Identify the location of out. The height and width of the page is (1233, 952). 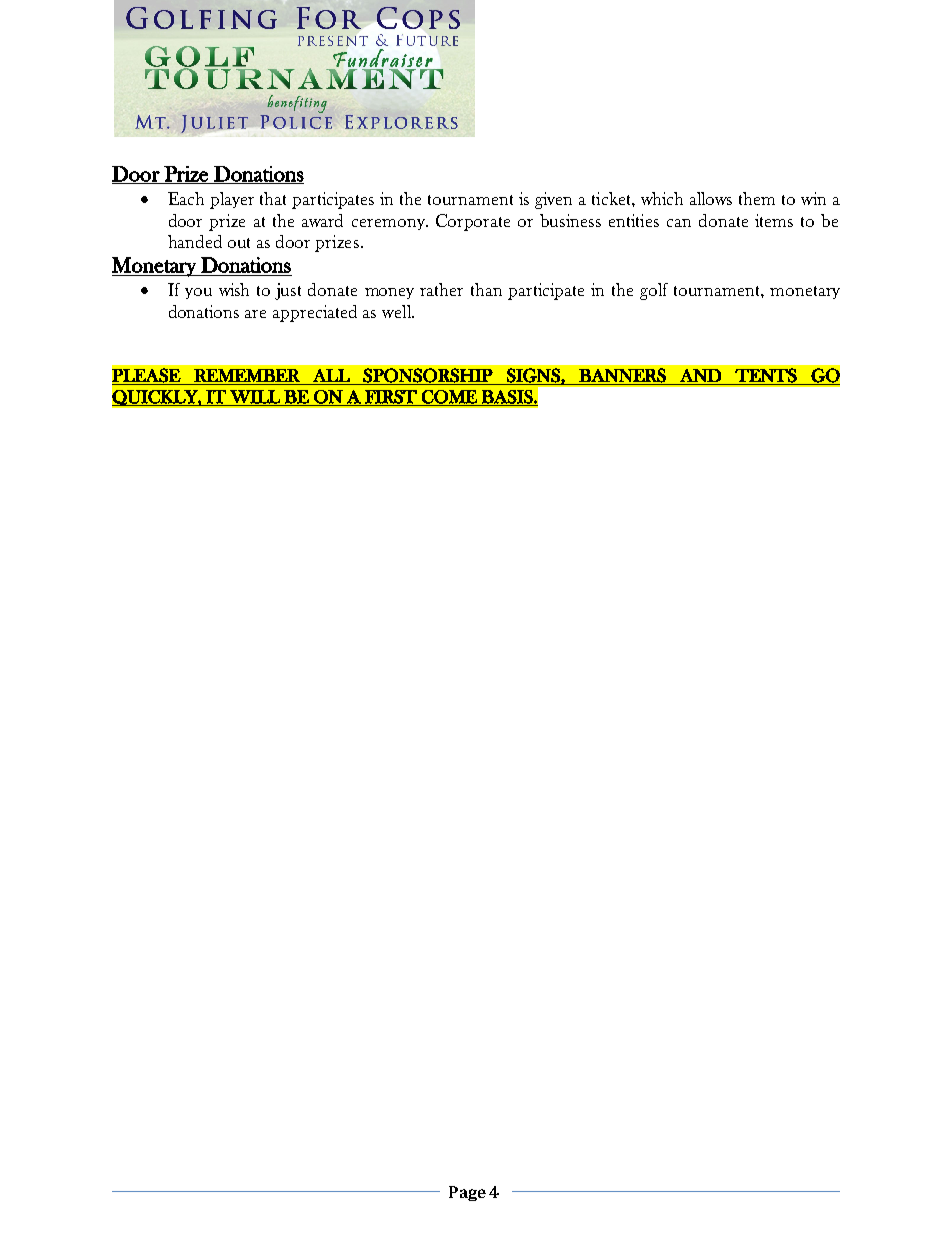
(239, 243).
